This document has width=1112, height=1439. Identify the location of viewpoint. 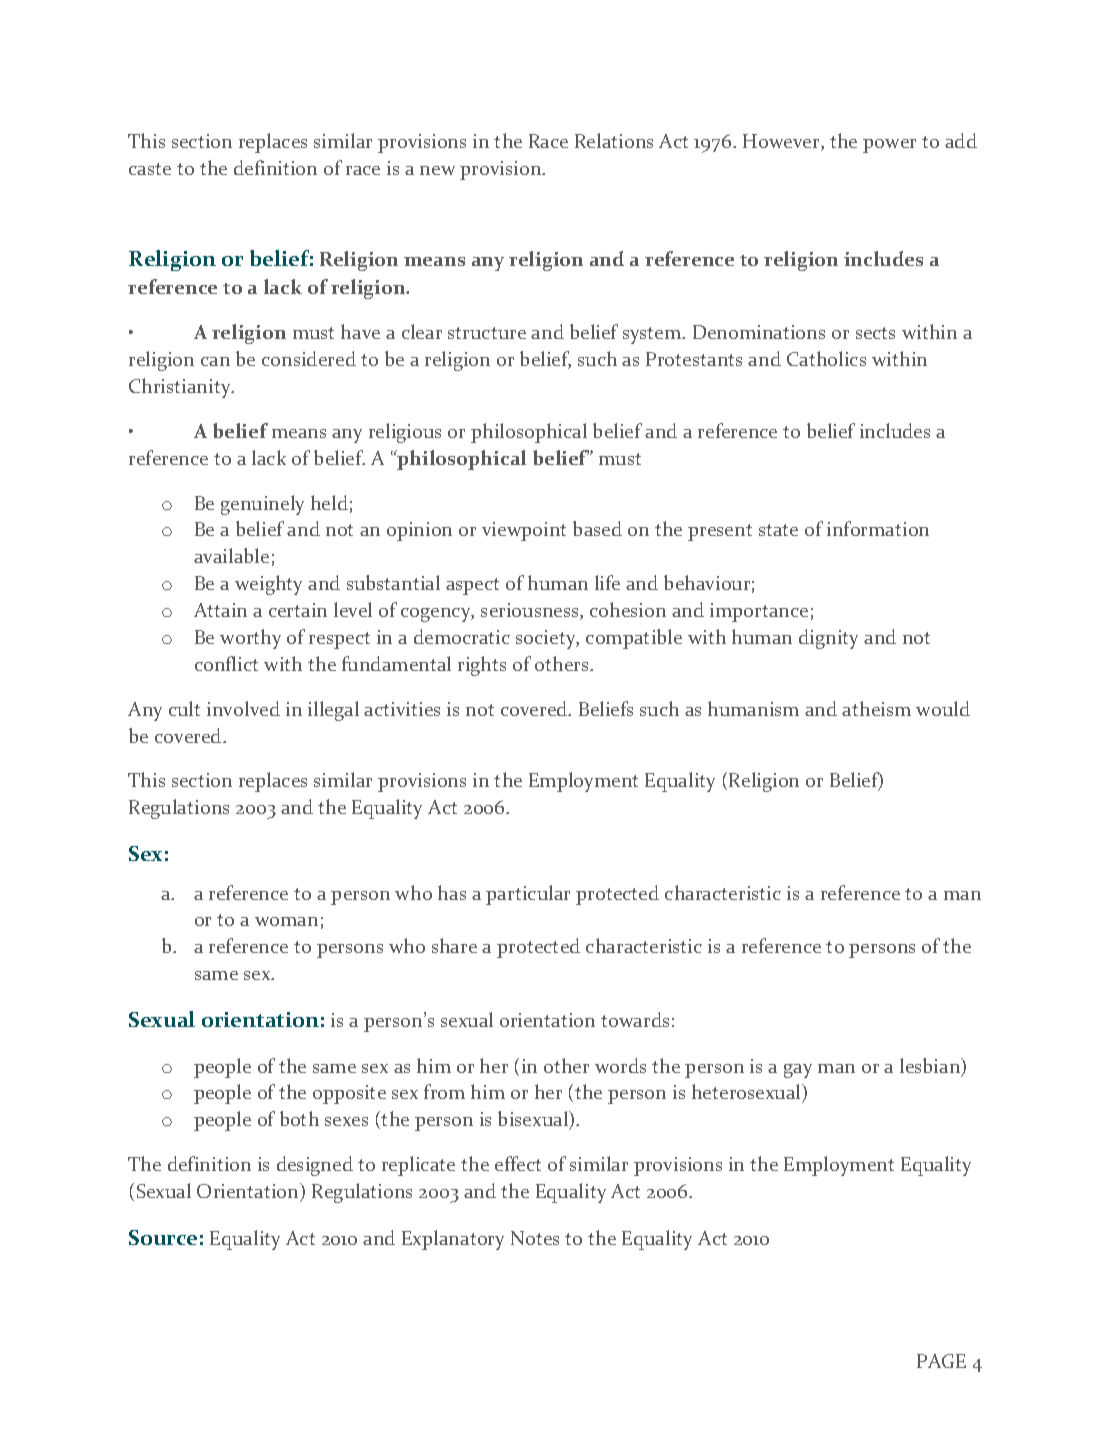
(524, 531).
